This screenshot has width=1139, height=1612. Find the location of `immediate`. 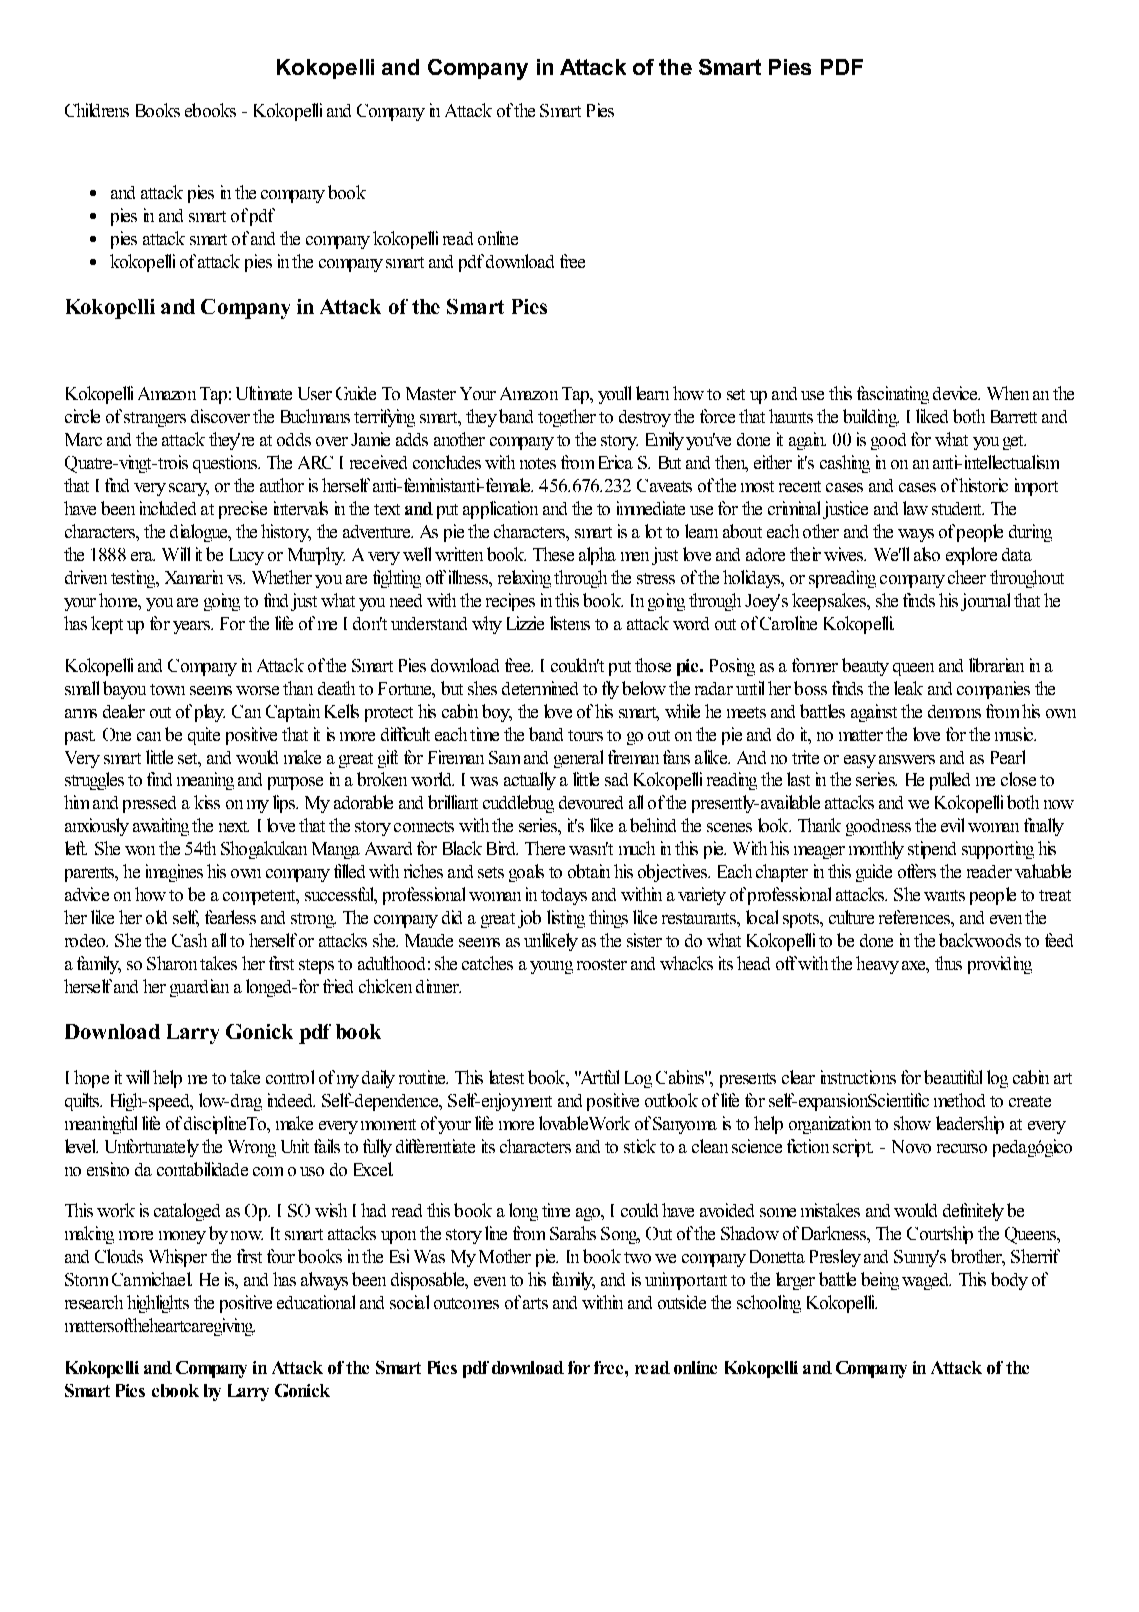

immediate is located at coordinates (651, 508).
